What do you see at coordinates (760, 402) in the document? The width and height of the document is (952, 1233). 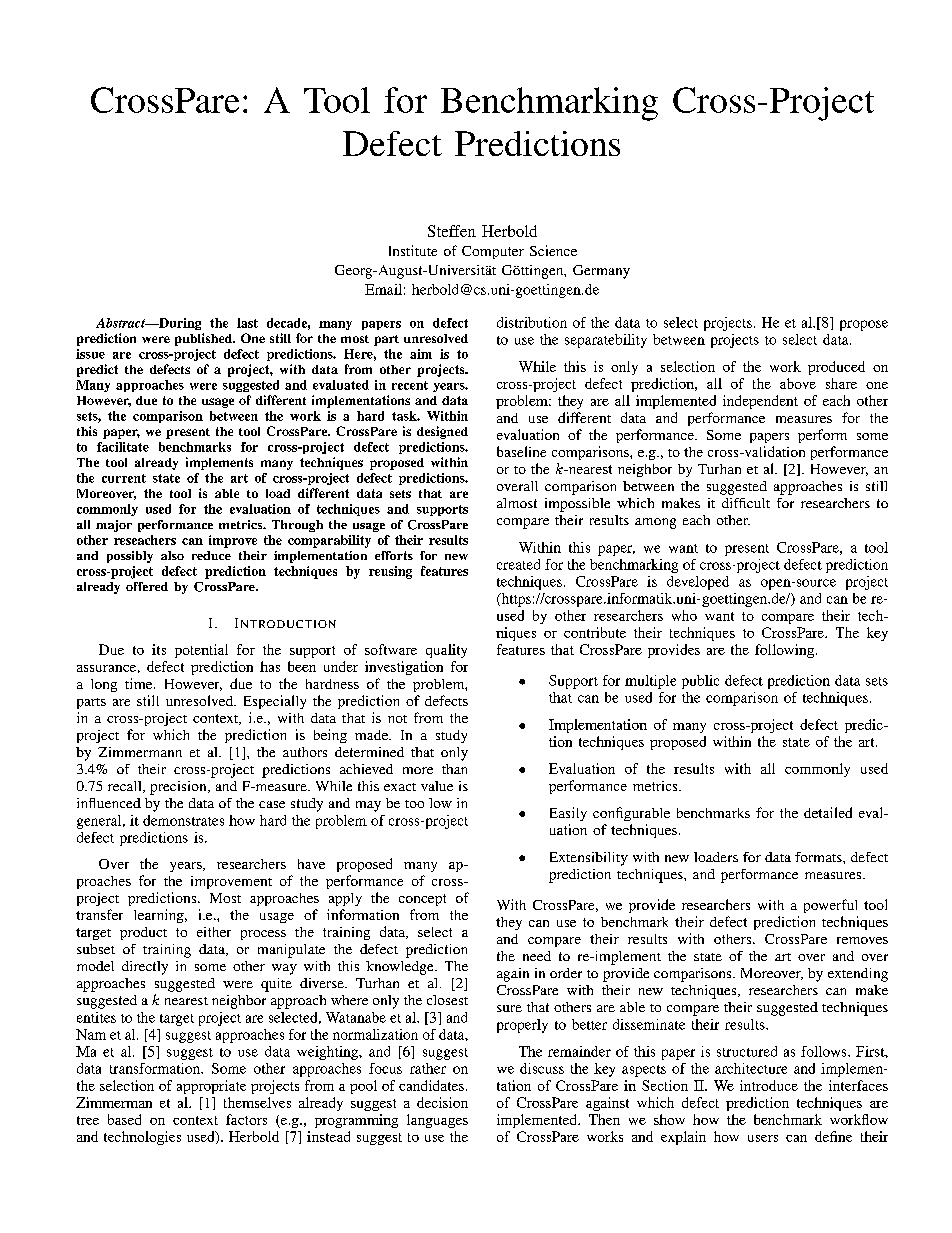 I see `independent` at bounding box center [760, 402].
